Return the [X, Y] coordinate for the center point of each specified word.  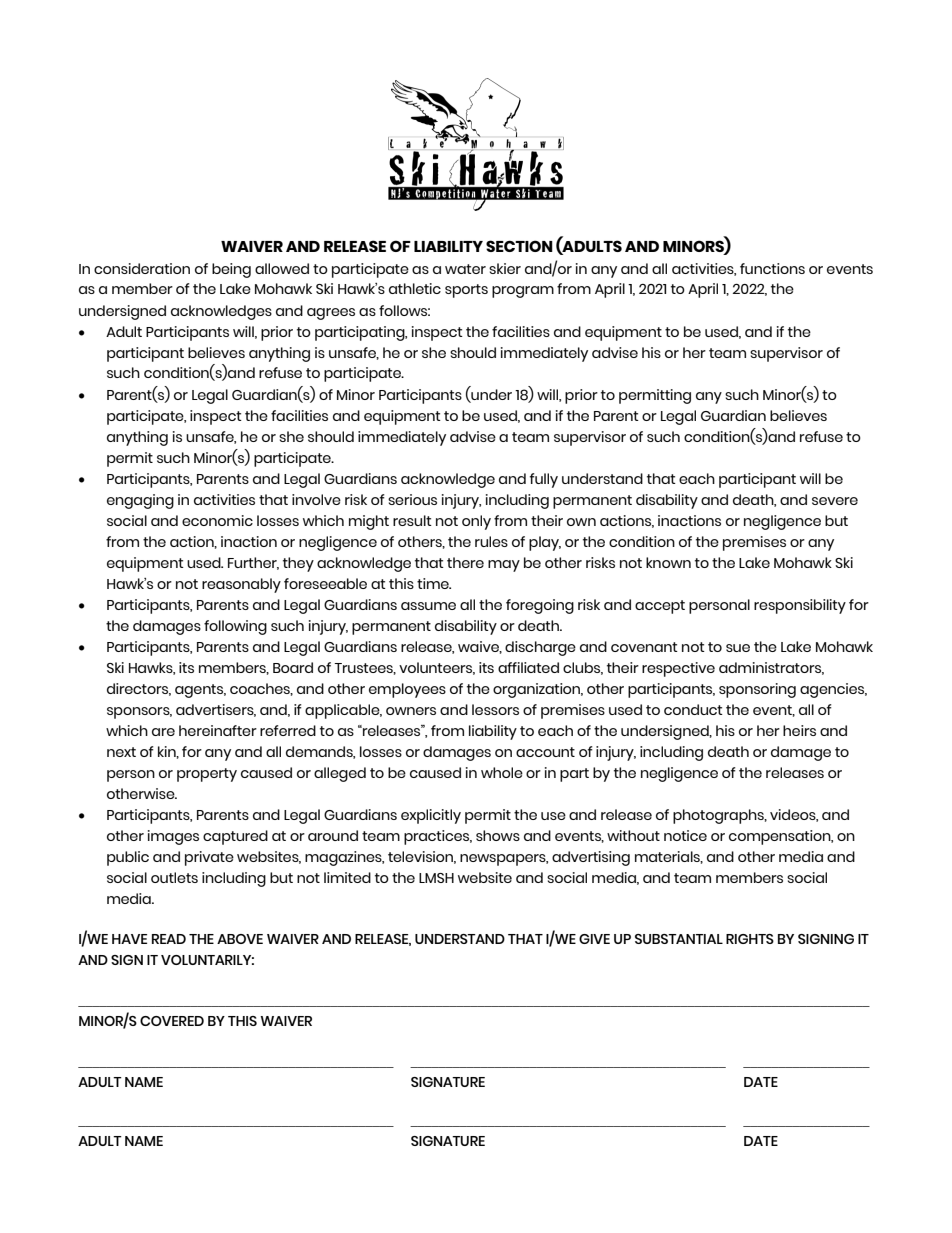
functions [772, 268]
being [231, 270]
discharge [540, 648]
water [465, 269]
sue [738, 648]
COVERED [172, 1021]
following [235, 627]
